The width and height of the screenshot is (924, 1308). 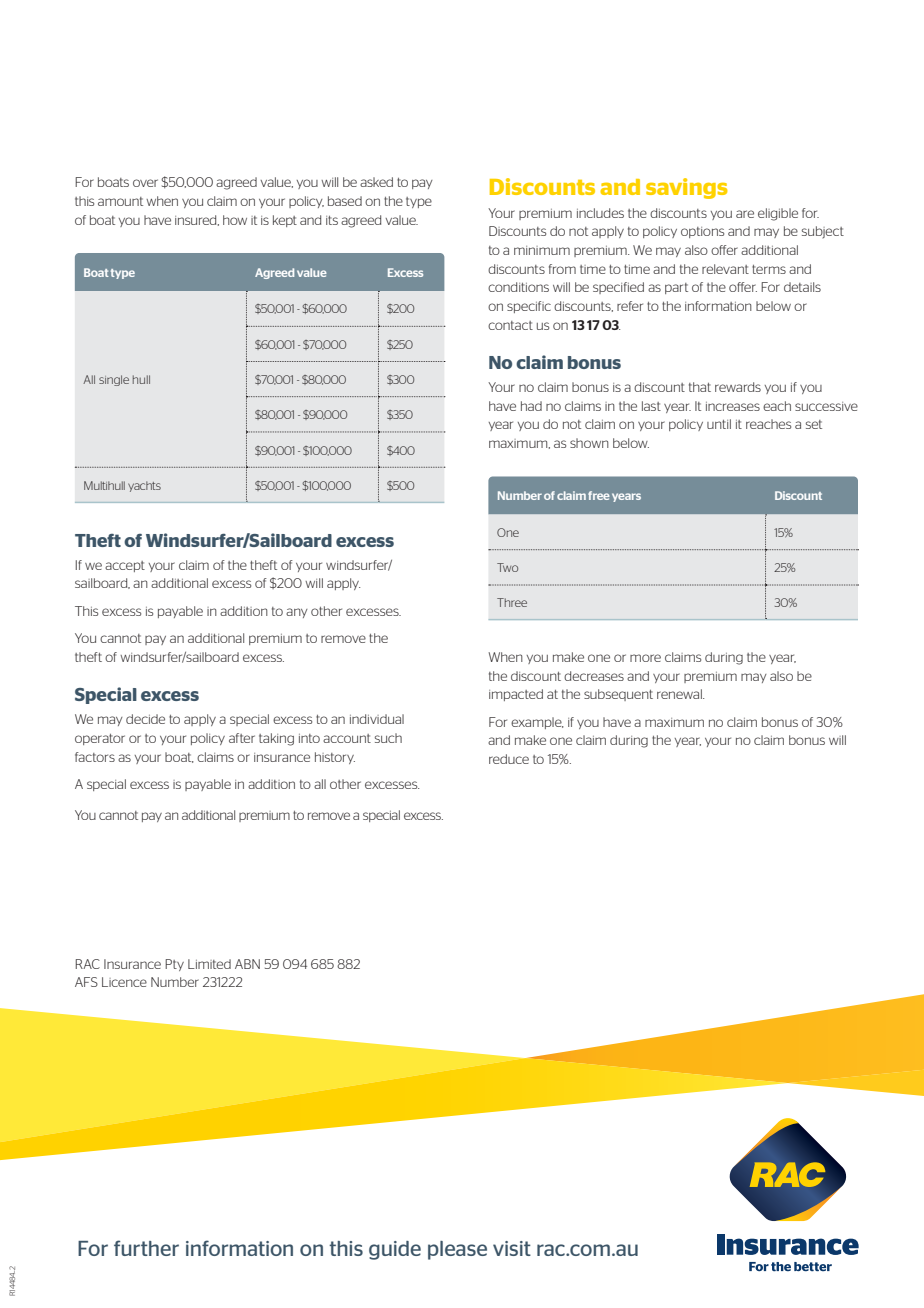 What do you see at coordinates (145, 719) in the screenshot?
I see `decide` at bounding box center [145, 719].
